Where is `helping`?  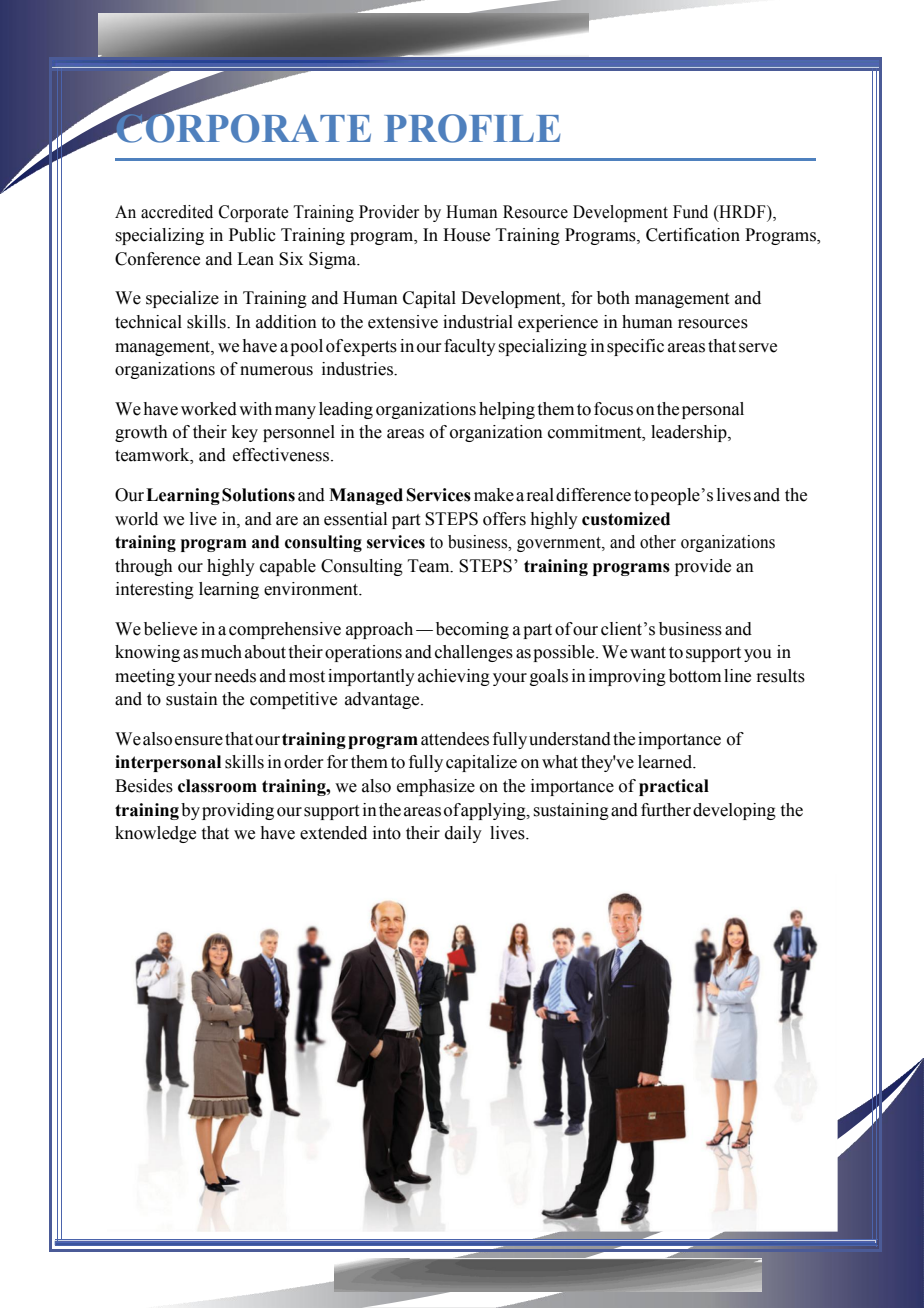
helping is located at coordinates (507, 410).
